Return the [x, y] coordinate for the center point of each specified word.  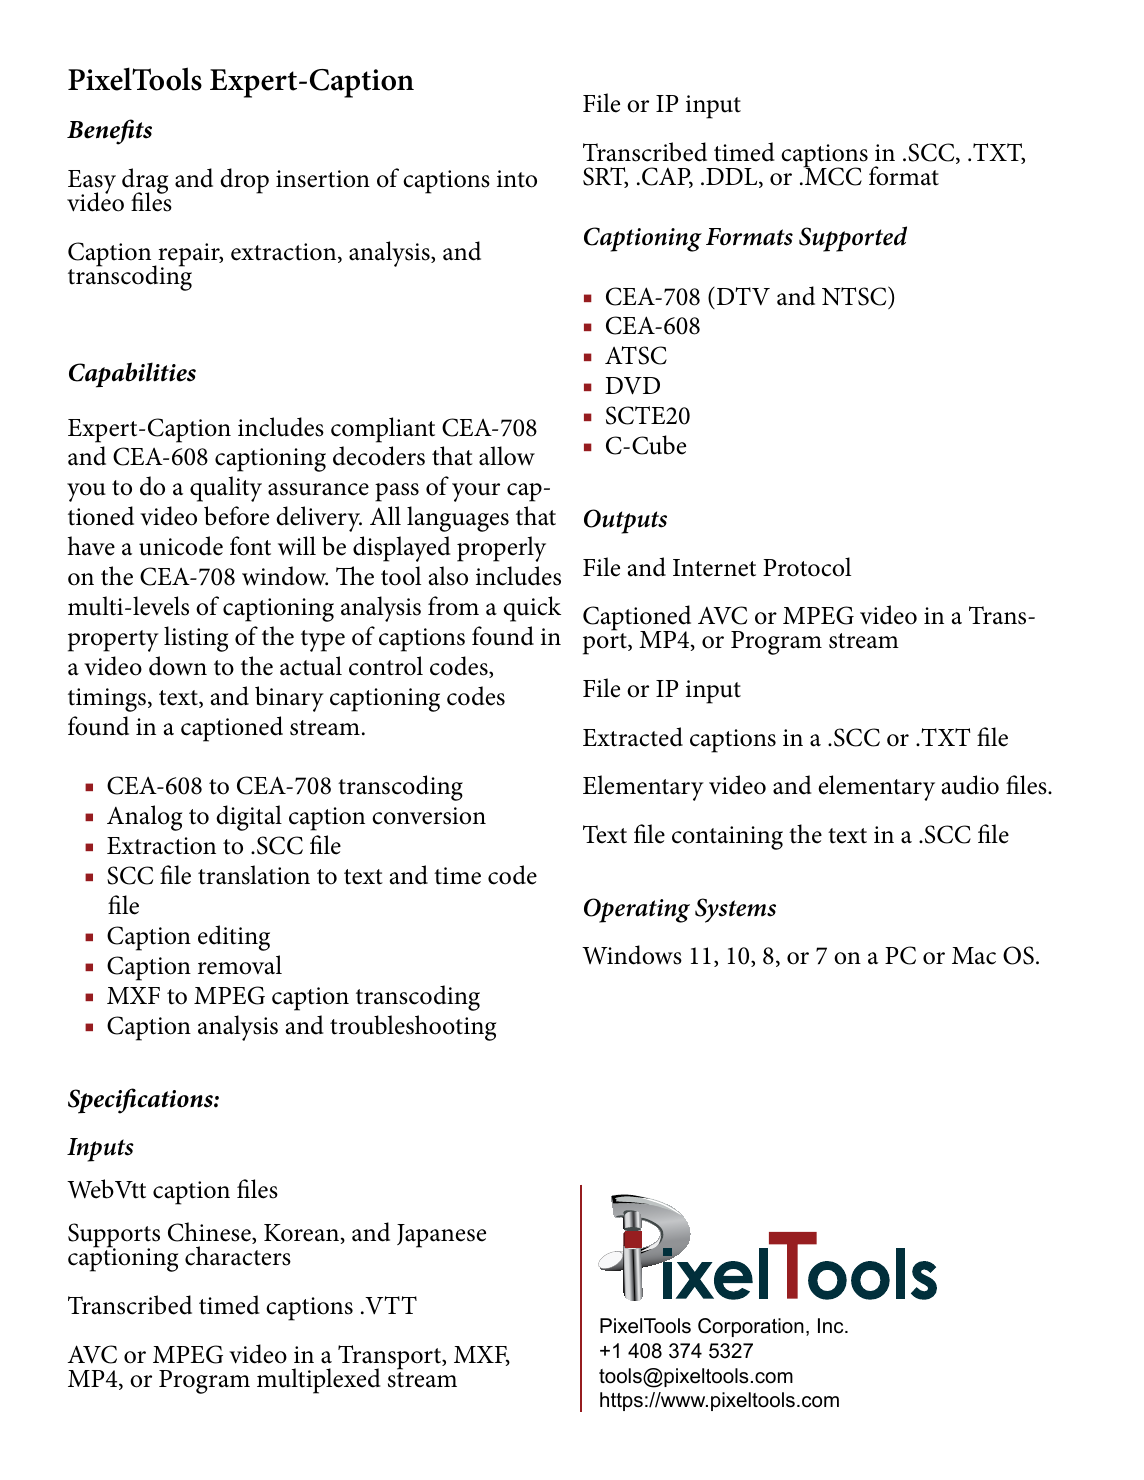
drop [244, 181]
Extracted [633, 737]
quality [226, 489]
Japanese [441, 1236]
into [517, 179]
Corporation [751, 1327]
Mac [974, 956]
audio [970, 785]
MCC [832, 176]
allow [507, 456]
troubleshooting [413, 1028]
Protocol [807, 567]
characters [238, 1256]
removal [240, 965]
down [178, 666]
